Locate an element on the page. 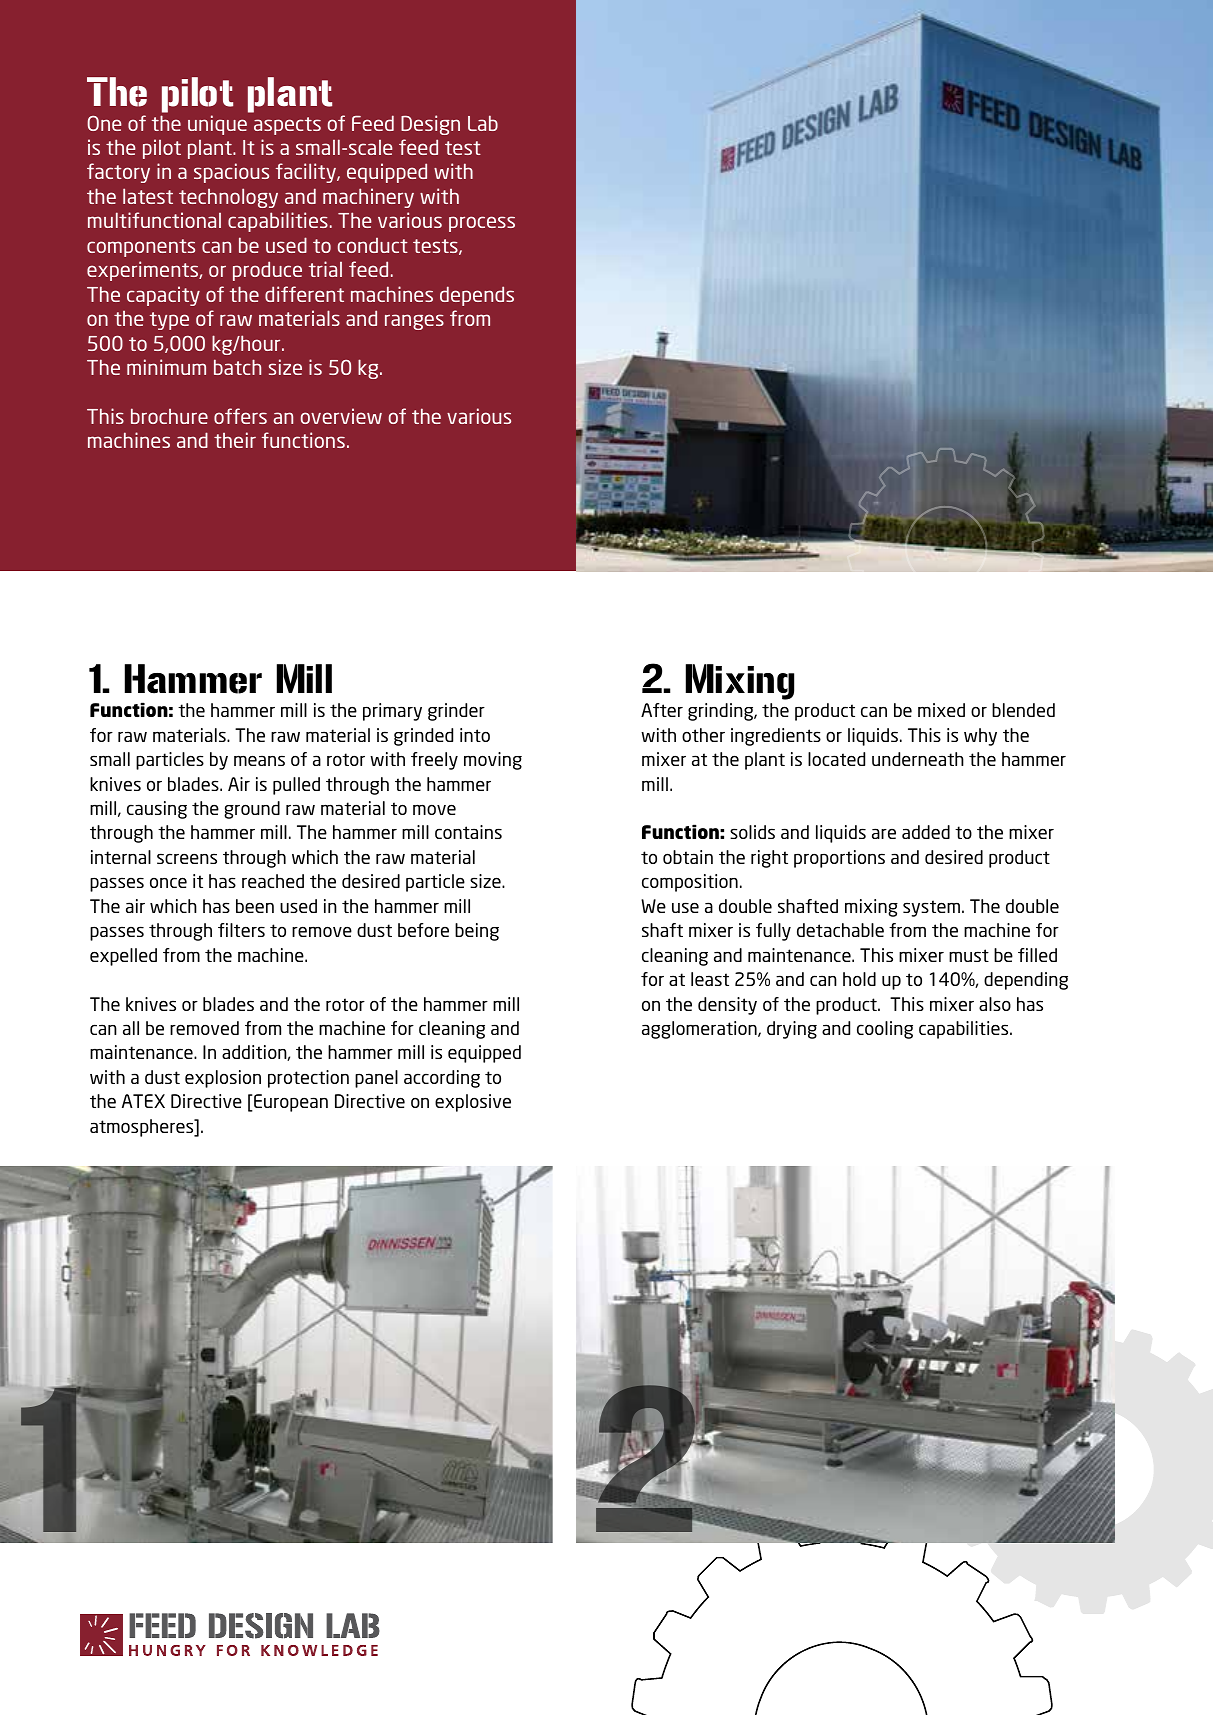 The width and height of the image is (1213, 1715). depends is located at coordinates (477, 296).
